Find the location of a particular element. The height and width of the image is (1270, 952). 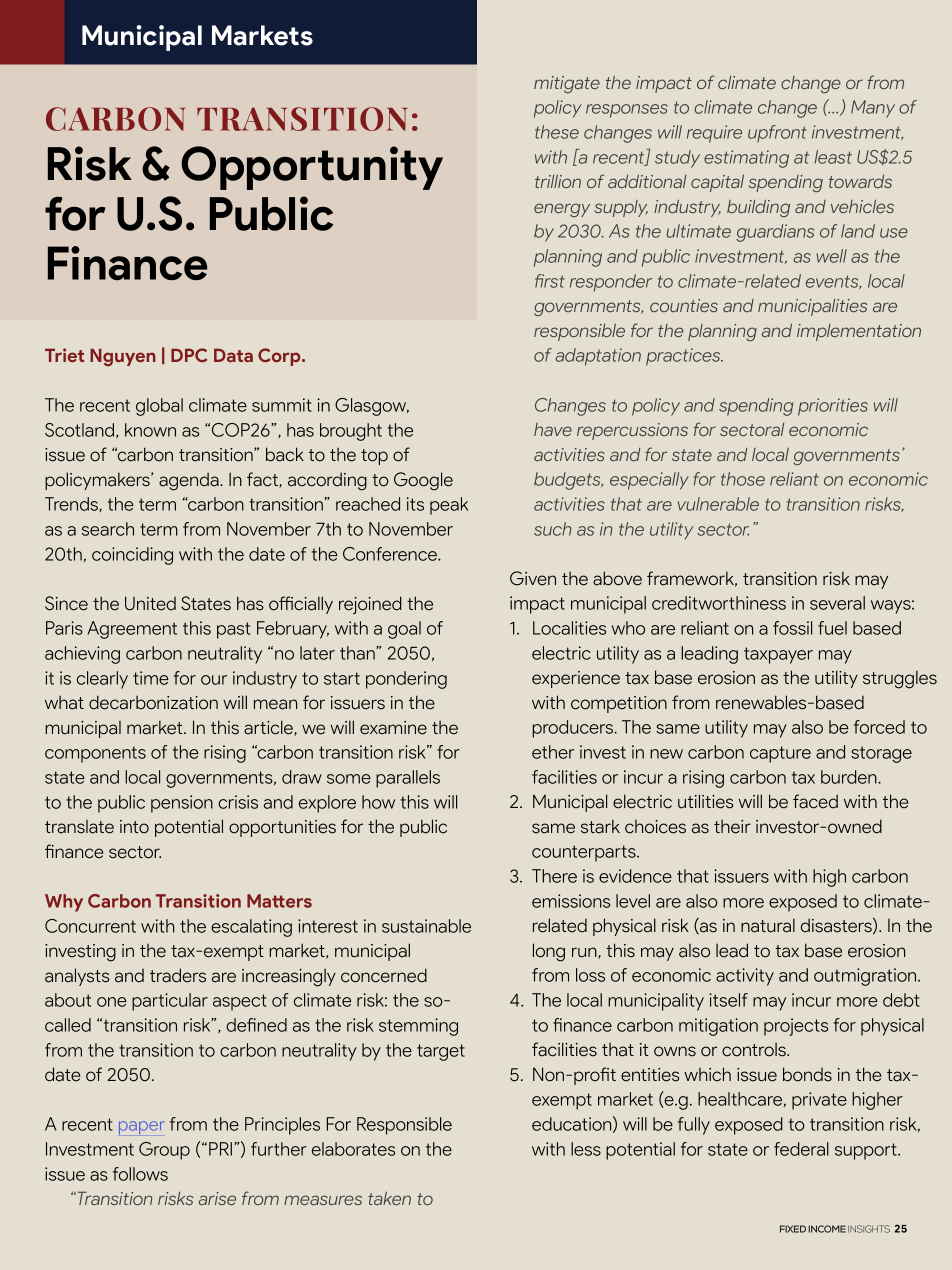

Opportunity is located at coordinates (312, 168).
